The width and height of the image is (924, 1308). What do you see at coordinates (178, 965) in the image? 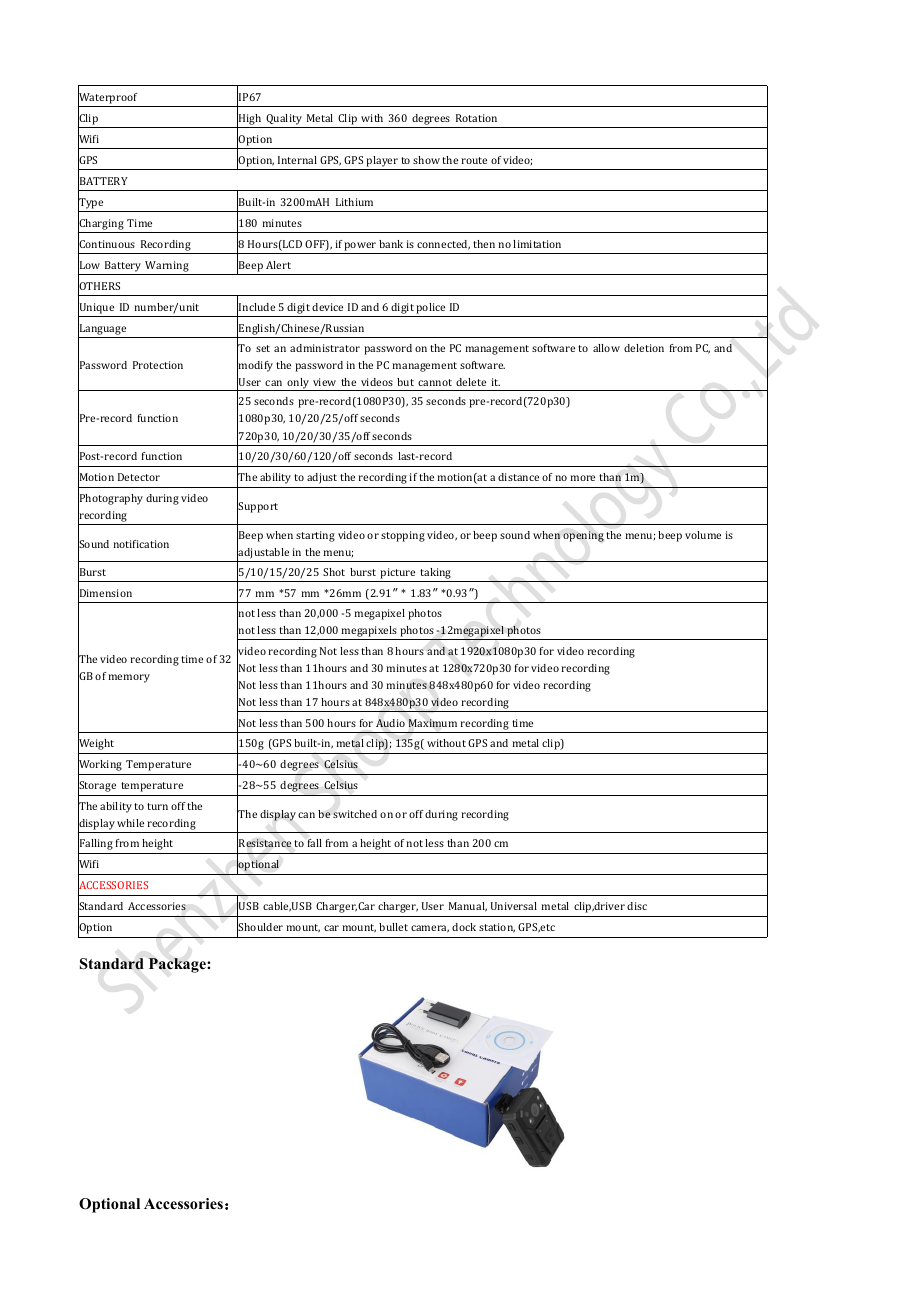
I see `Package` at bounding box center [178, 965].
